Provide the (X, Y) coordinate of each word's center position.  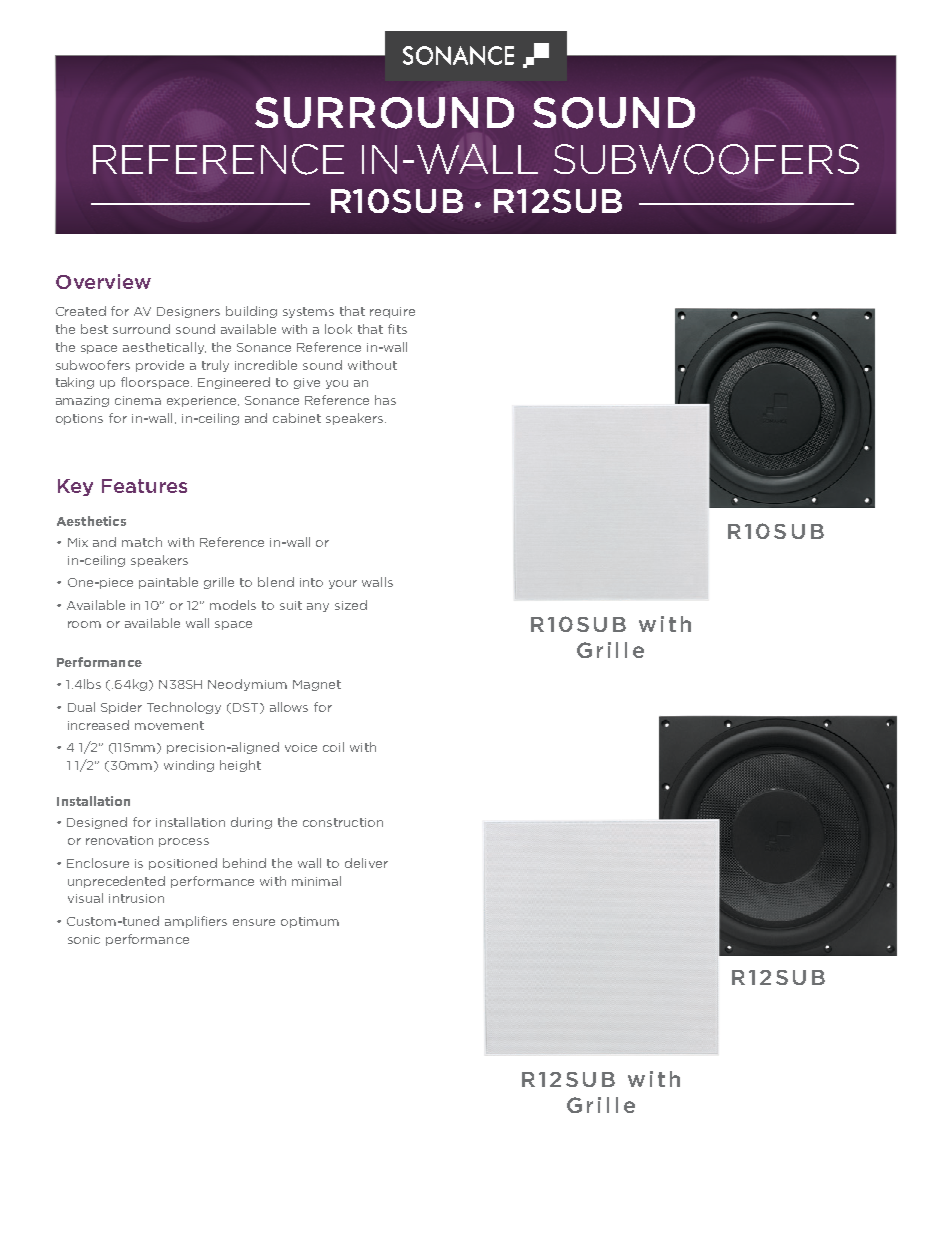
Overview (103, 281)
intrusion (136, 898)
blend (276, 582)
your (343, 584)
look (338, 329)
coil (333, 747)
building (251, 312)
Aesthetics (91, 521)
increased (98, 725)
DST (247, 708)
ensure (254, 922)
